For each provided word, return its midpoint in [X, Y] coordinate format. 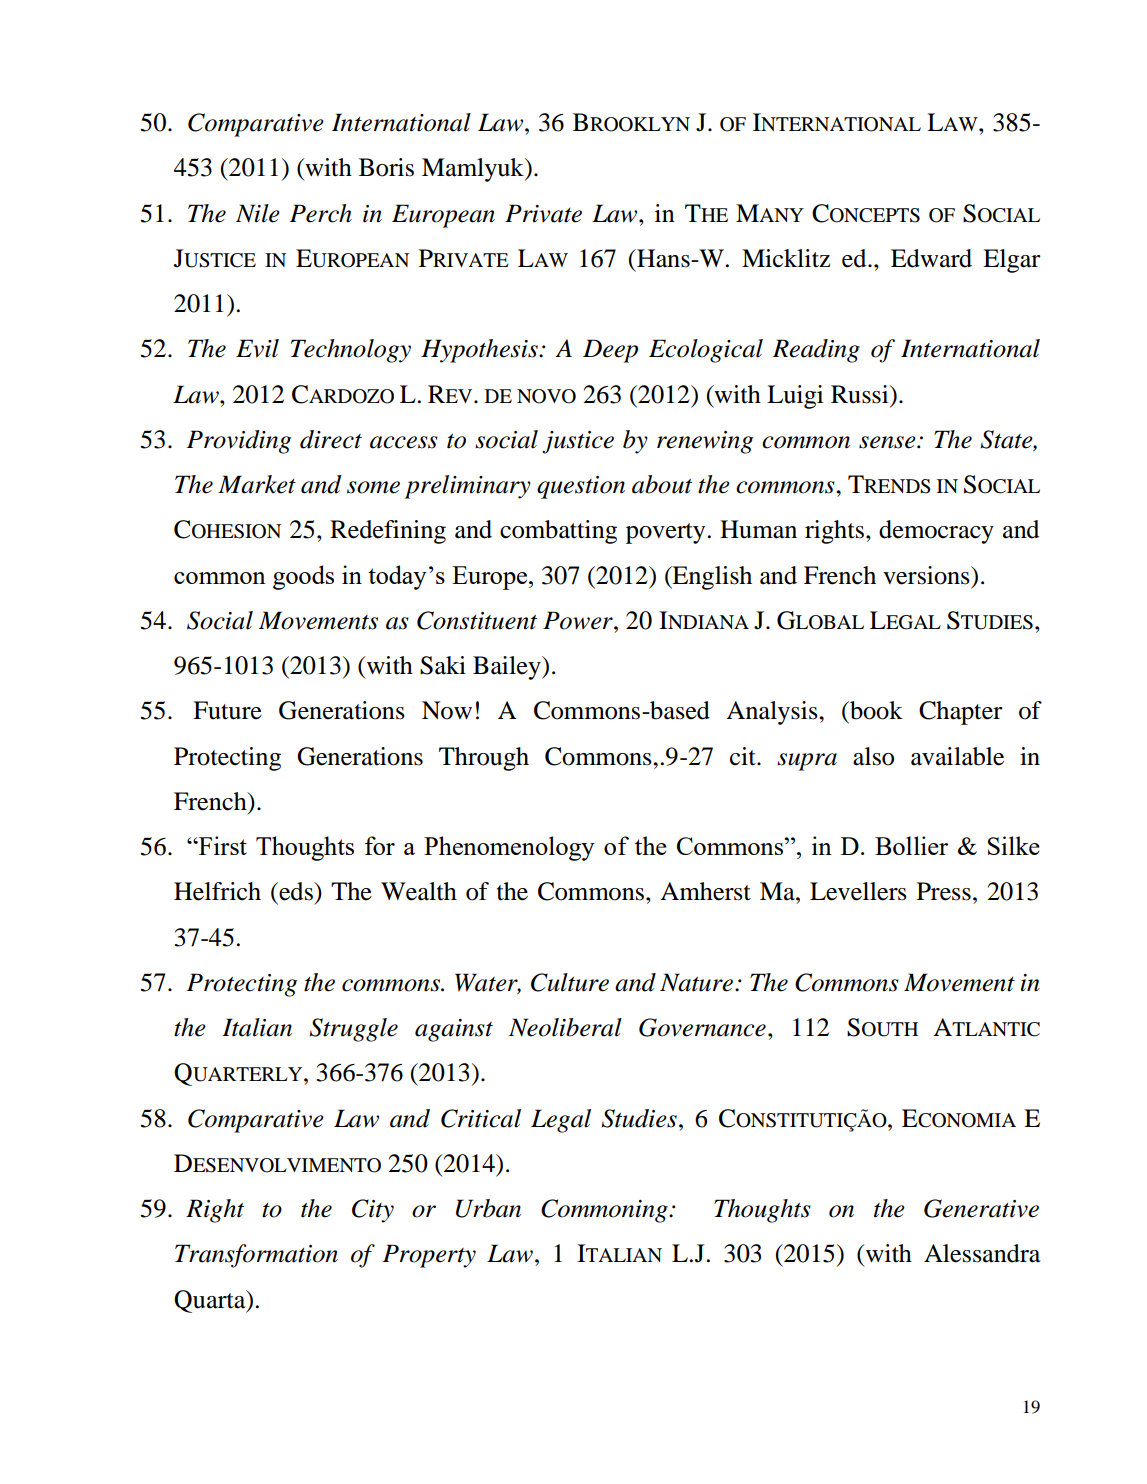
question [581, 487]
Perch [321, 213]
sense [888, 442]
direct [331, 439]
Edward [931, 258]
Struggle [353, 1030]
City [373, 1211]
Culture [570, 982]
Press [944, 891]
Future [227, 710]
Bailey [508, 668]
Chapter [961, 713]
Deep [610, 351]
